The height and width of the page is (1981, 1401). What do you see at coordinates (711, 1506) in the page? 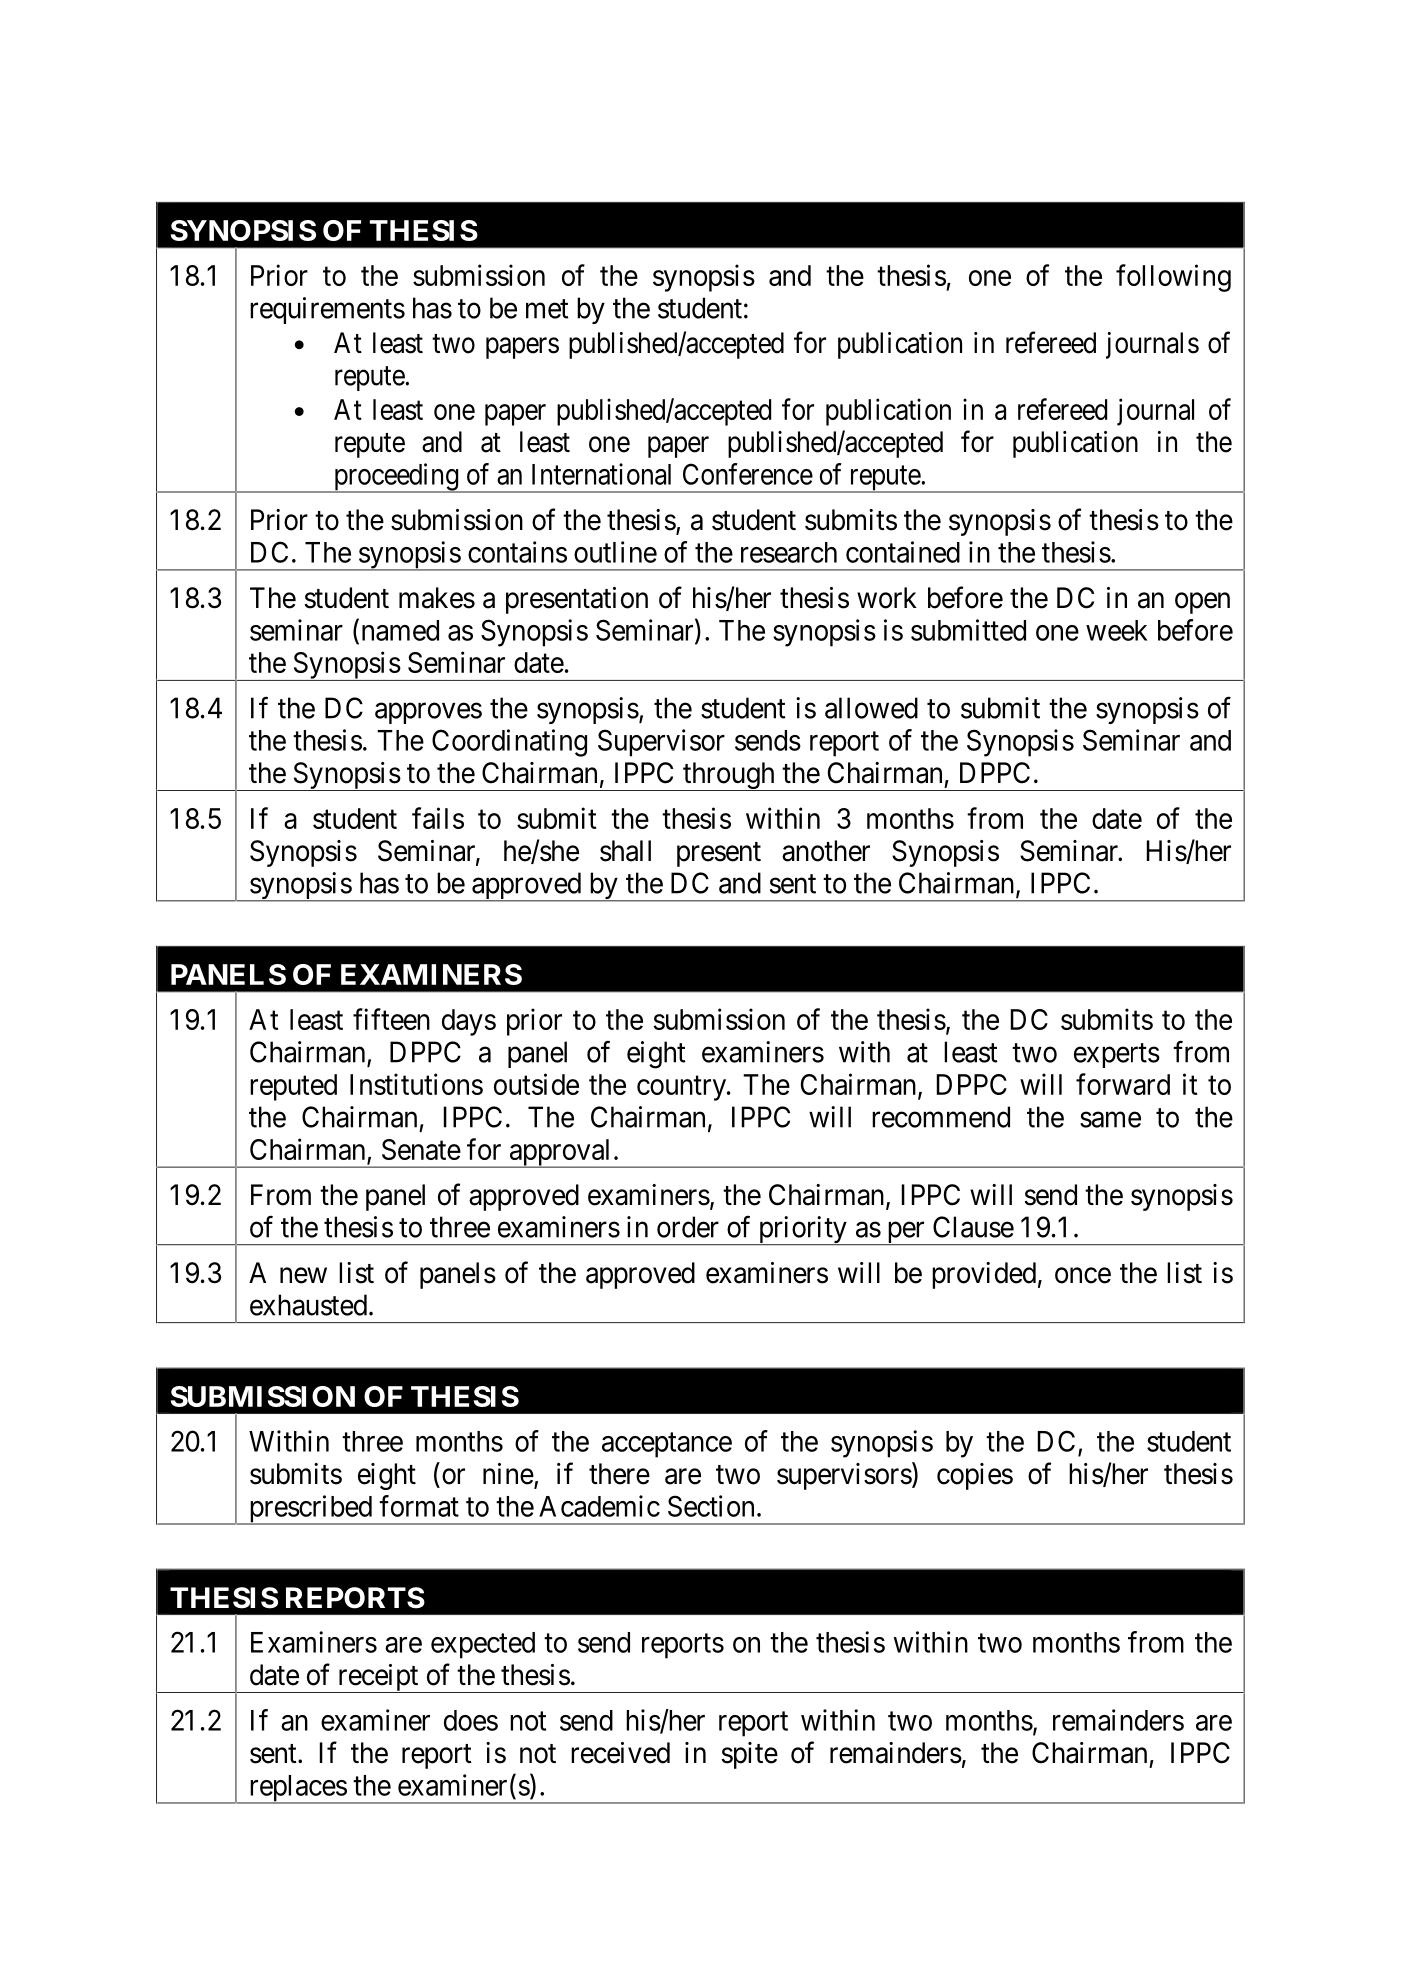
I see `Section` at bounding box center [711, 1506].
